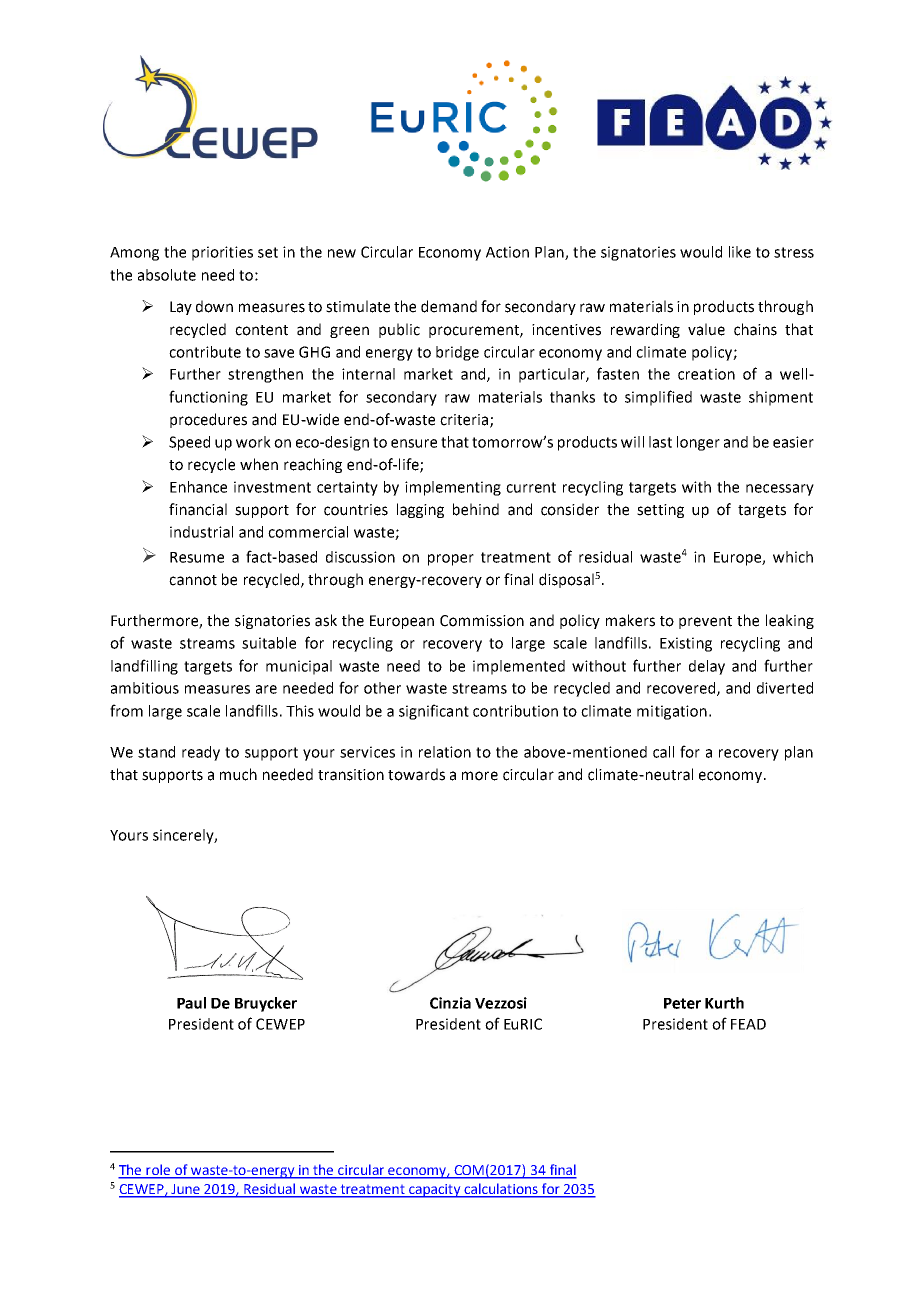  Describe the element at coordinates (193, 580) in the screenshot. I see `cannot` at that location.
